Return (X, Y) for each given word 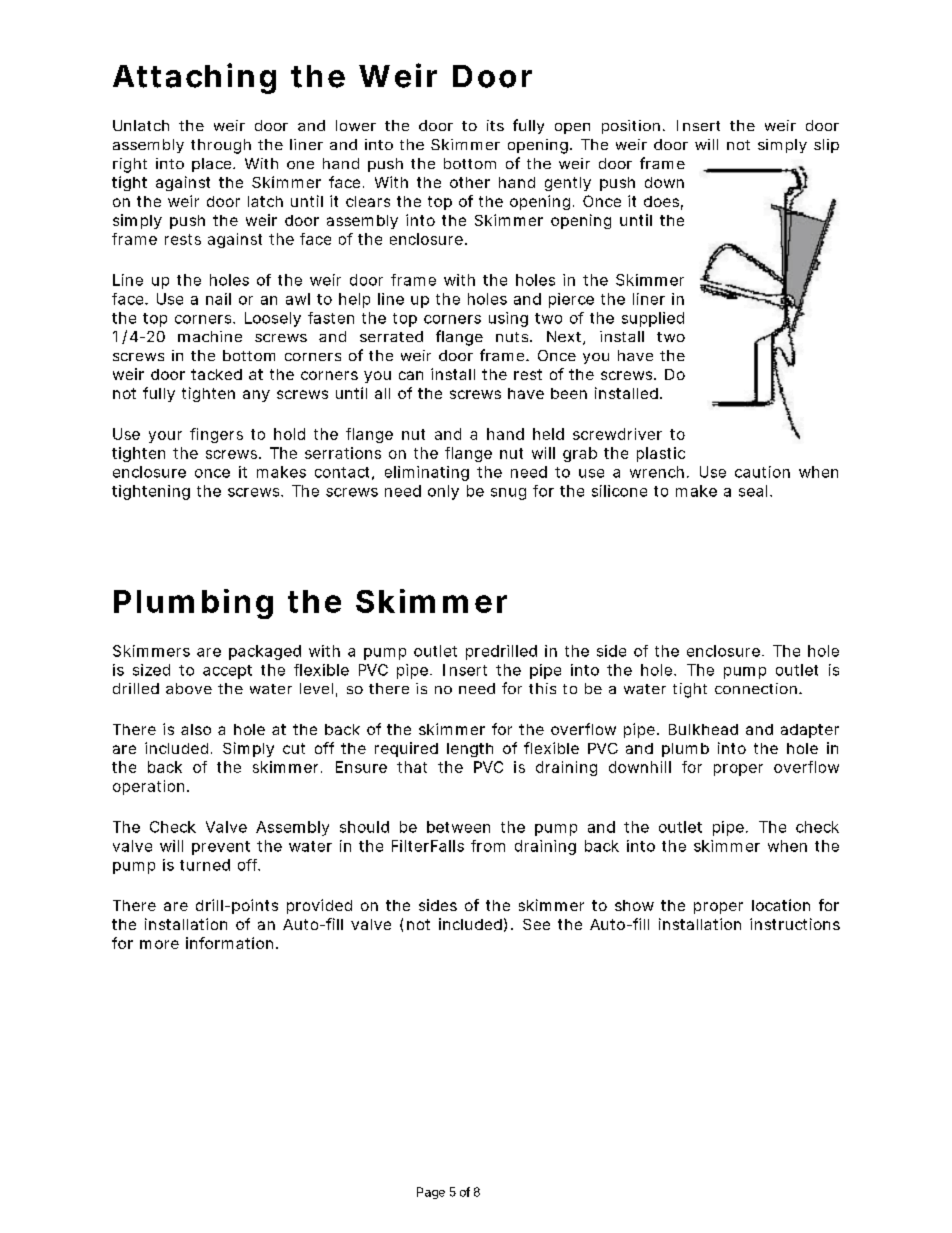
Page (431, 1193)
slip (826, 146)
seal (753, 491)
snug (508, 494)
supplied (653, 319)
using (508, 319)
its (495, 125)
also (196, 729)
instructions (795, 924)
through (221, 146)
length (470, 750)
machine (210, 336)
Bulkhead (703, 729)
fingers (216, 435)
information (229, 943)
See (536, 924)
